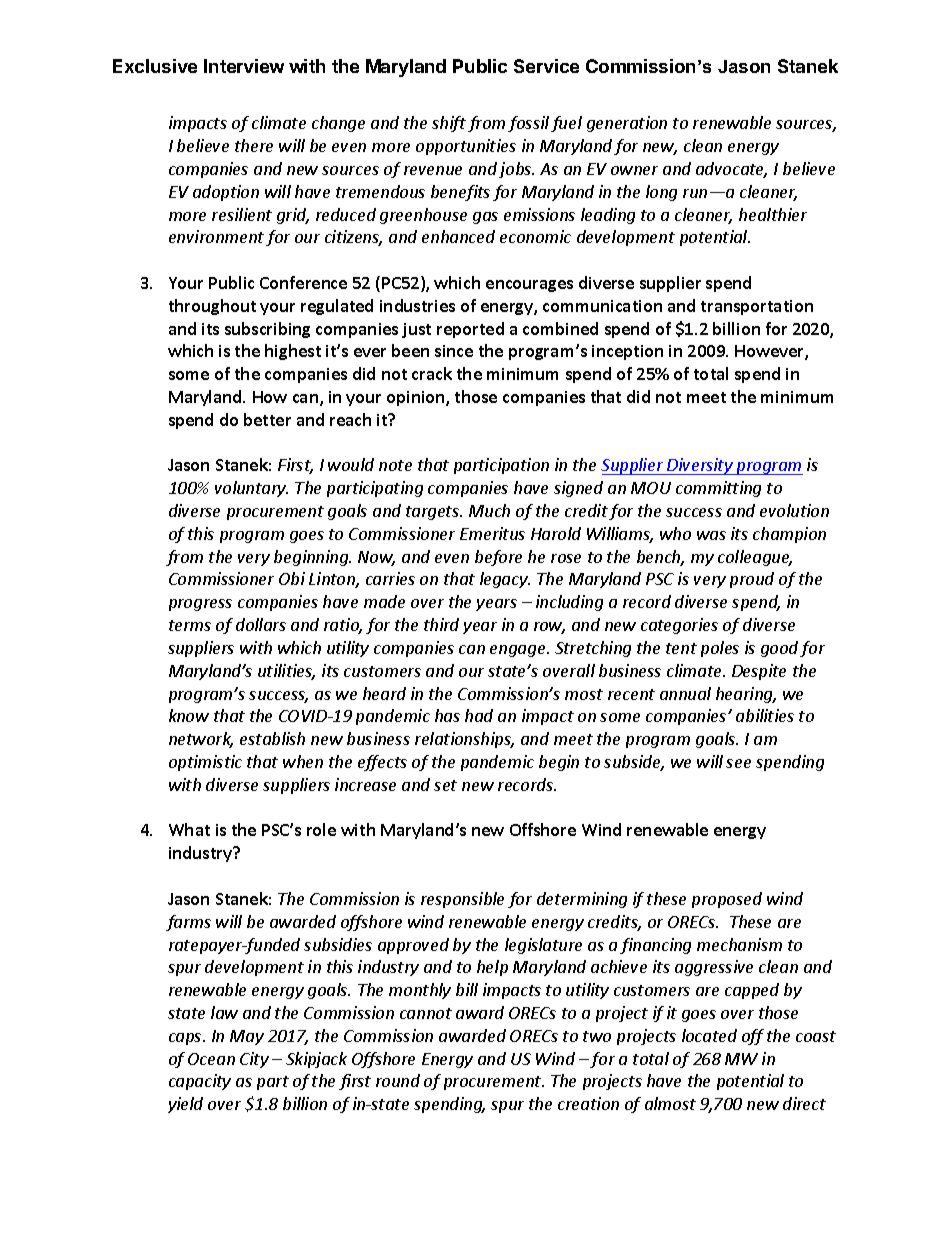 The height and width of the document is (1233, 952). What do you see at coordinates (449, 124) in the document?
I see `shift` at bounding box center [449, 124].
